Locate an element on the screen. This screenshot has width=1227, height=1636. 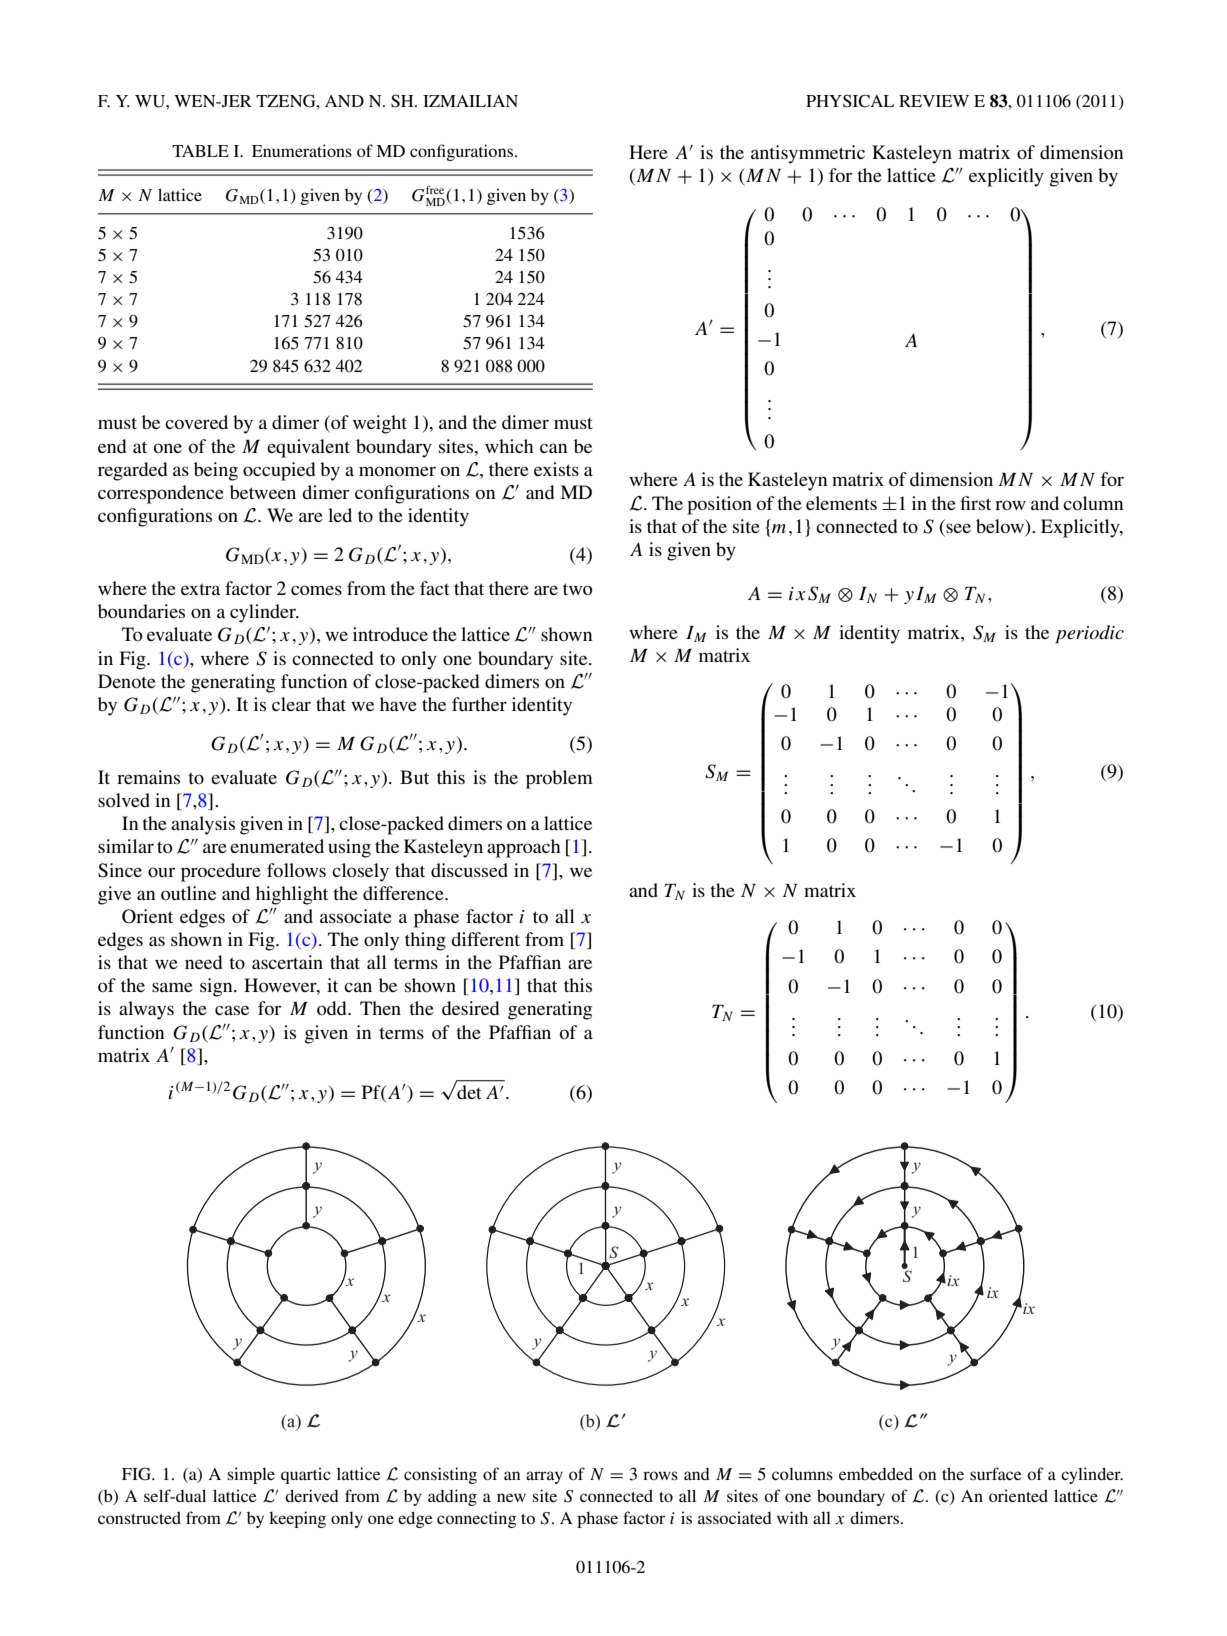
see is located at coordinates (958, 528).
